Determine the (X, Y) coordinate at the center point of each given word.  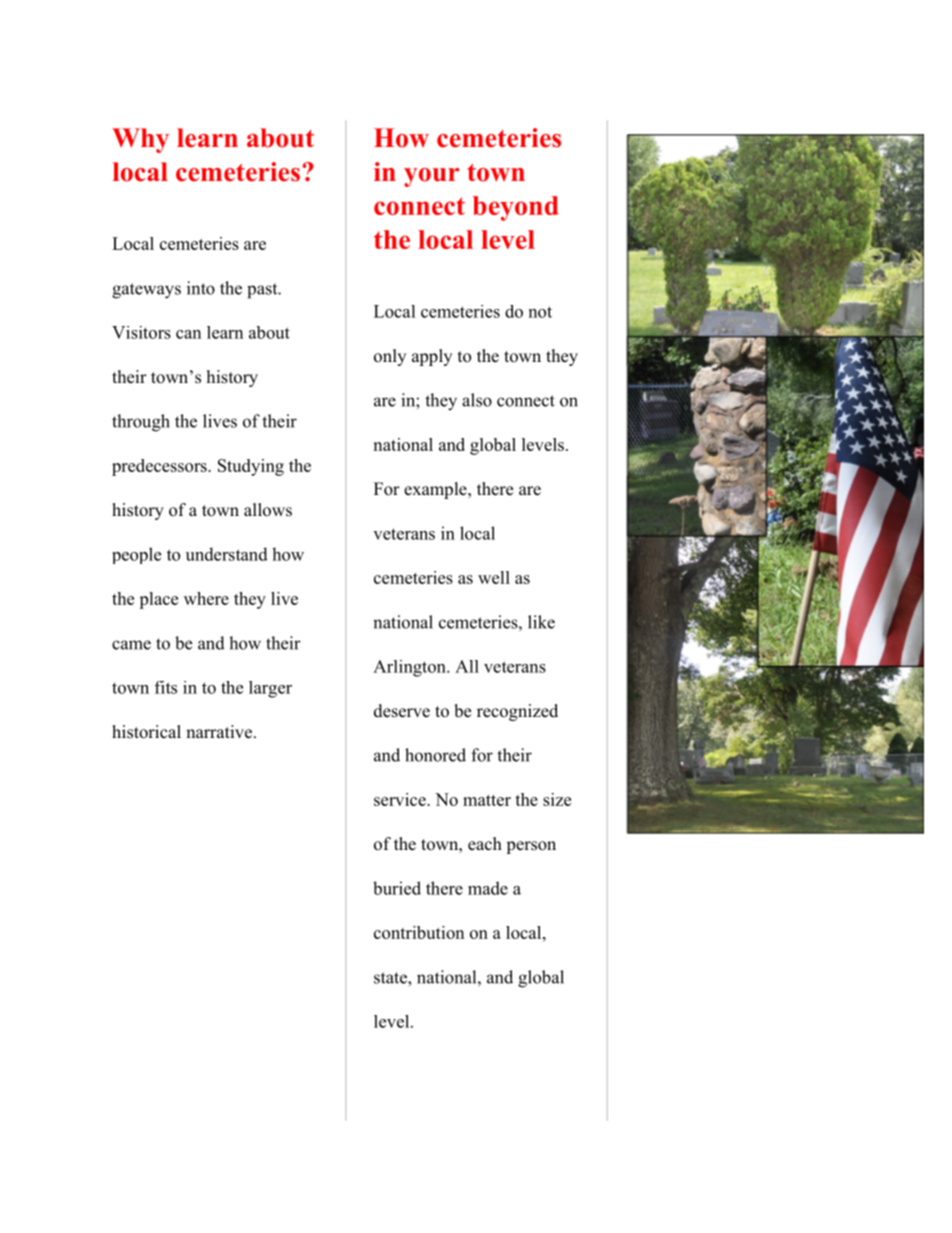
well (494, 577)
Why (140, 140)
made (488, 888)
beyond (516, 208)
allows (268, 510)
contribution (419, 932)
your (431, 177)
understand (227, 554)
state (391, 978)
